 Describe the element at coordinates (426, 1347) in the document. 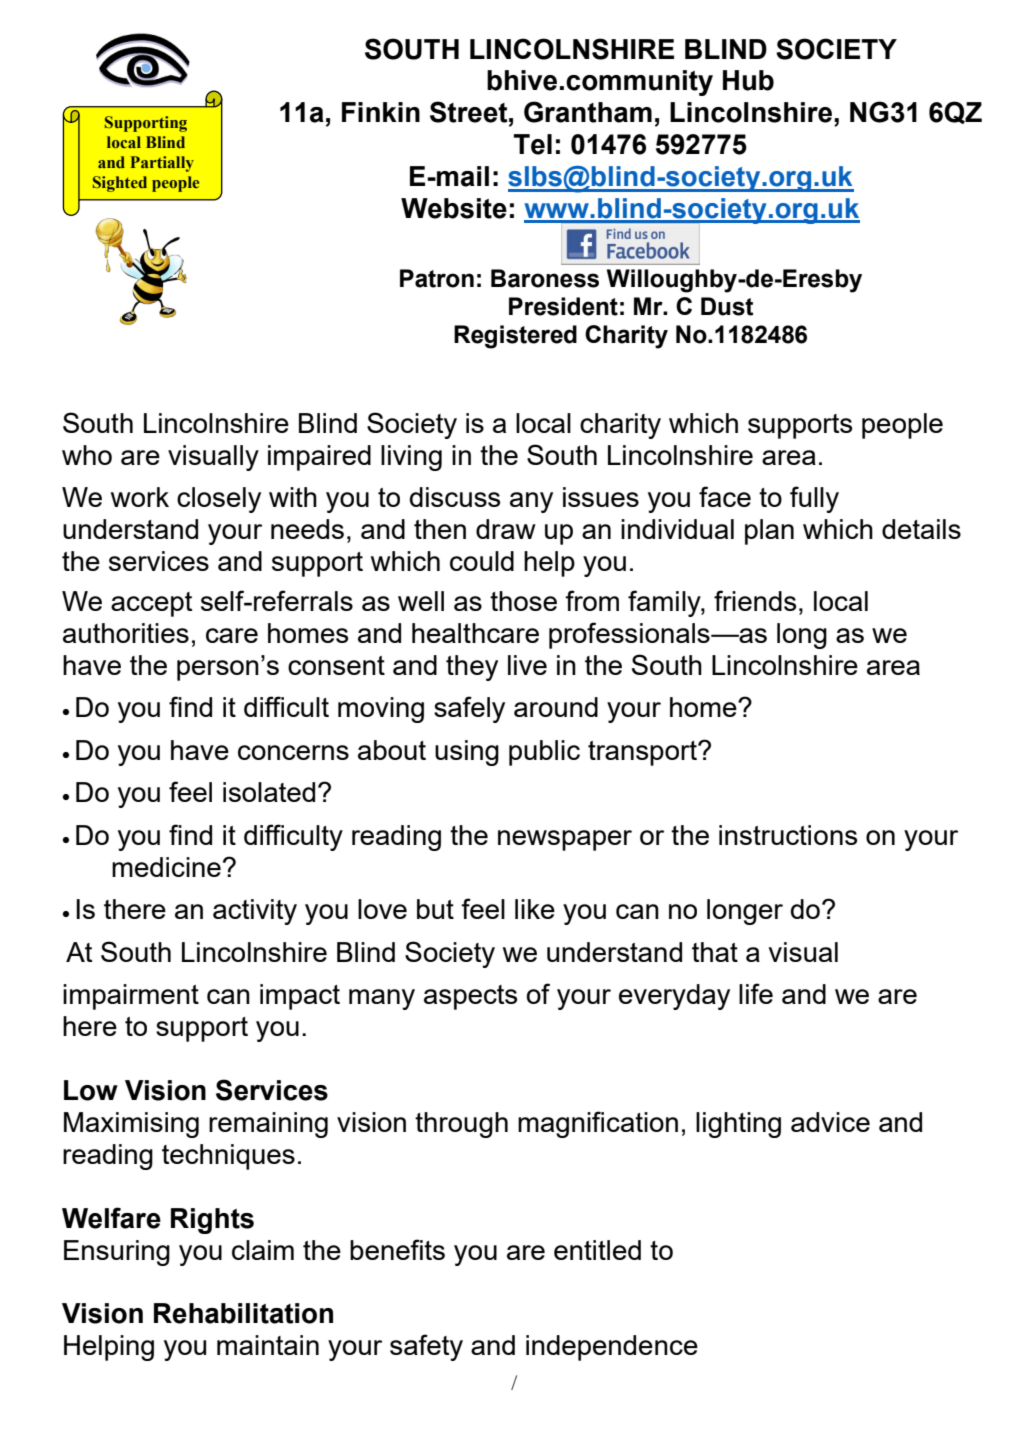

I see `safety` at that location.
